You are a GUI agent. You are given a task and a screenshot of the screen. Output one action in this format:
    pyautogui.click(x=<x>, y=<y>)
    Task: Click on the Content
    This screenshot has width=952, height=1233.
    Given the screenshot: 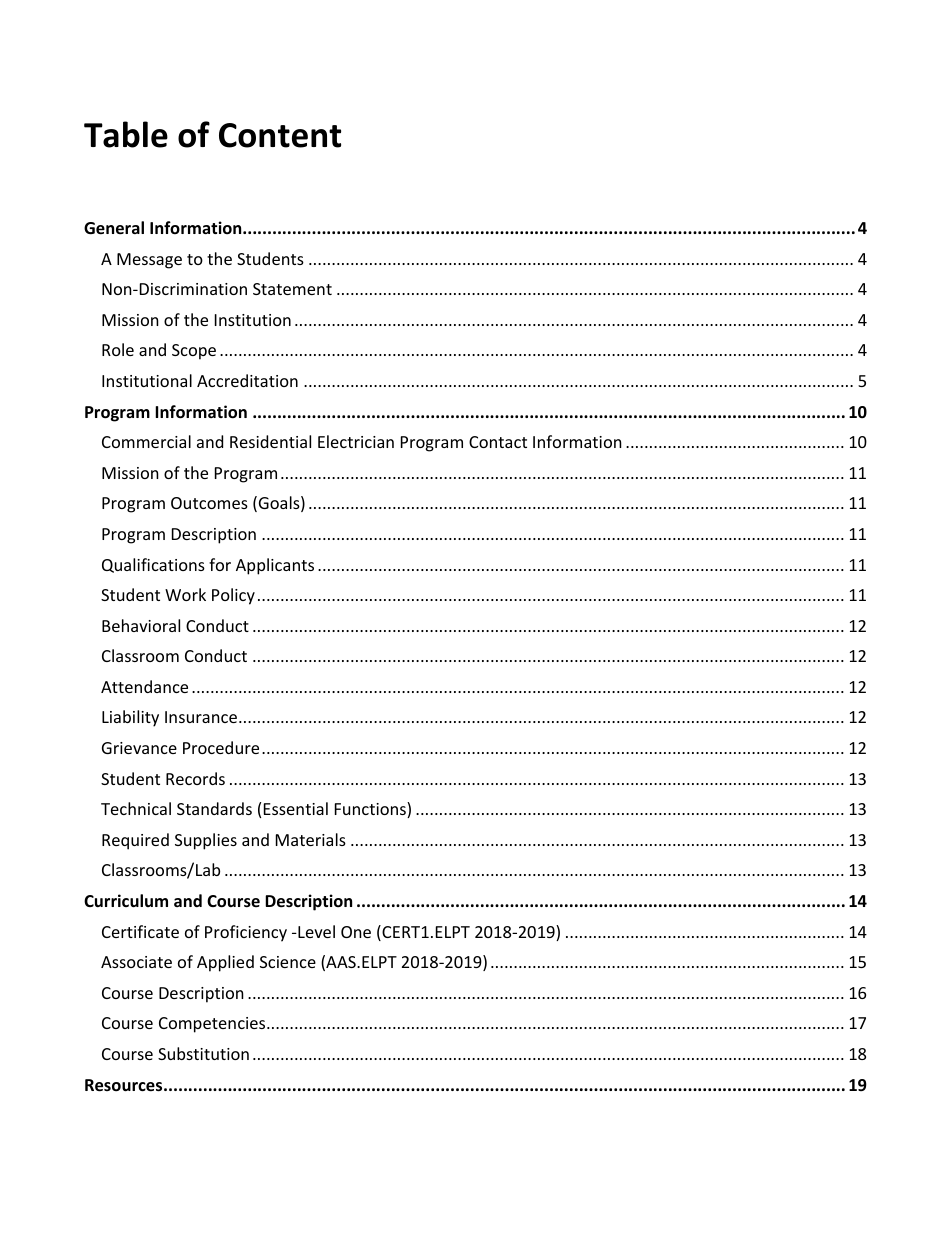 What is the action you would take?
    pyautogui.click(x=280, y=135)
